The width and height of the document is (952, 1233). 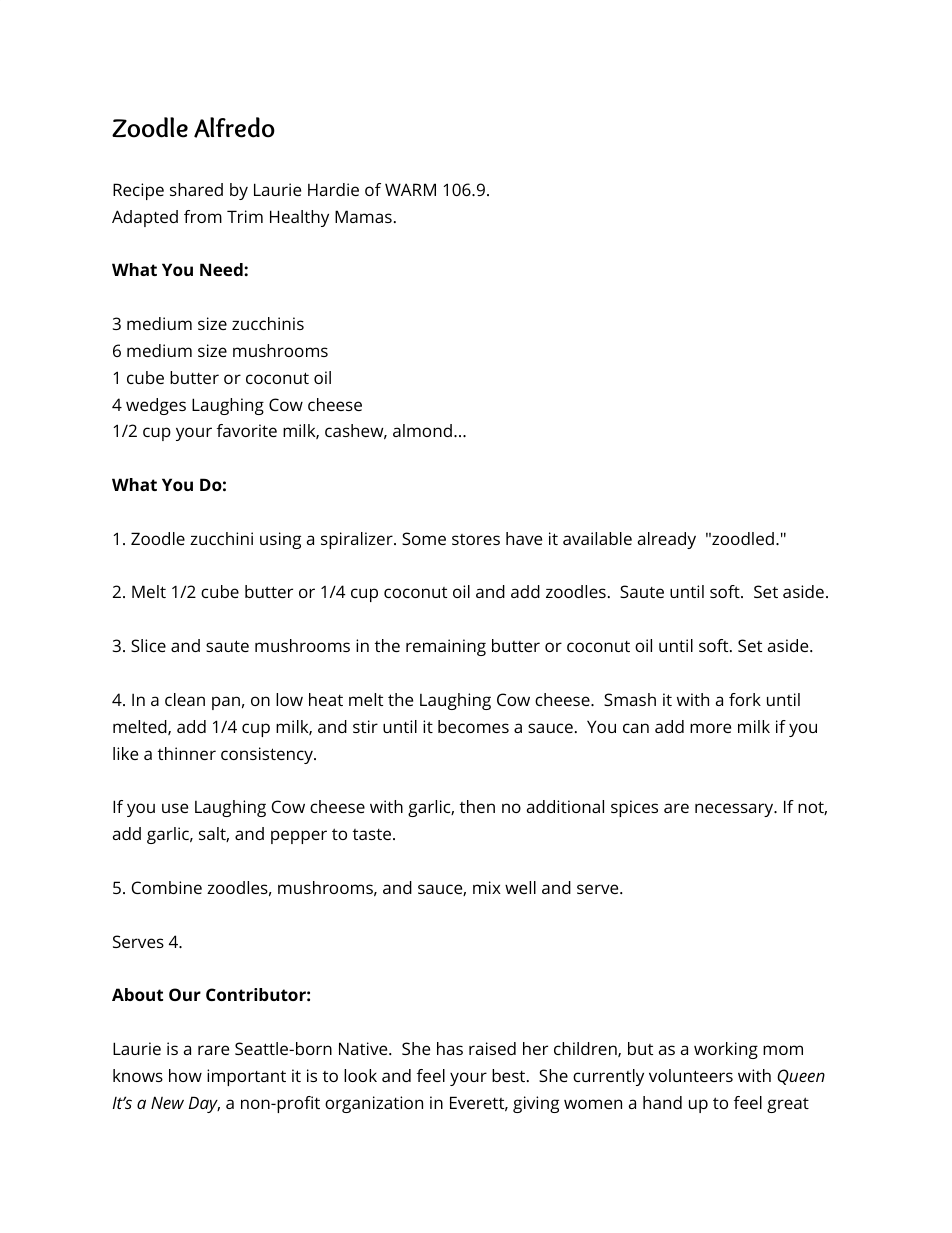 What do you see at coordinates (667, 540) in the document?
I see `already` at bounding box center [667, 540].
